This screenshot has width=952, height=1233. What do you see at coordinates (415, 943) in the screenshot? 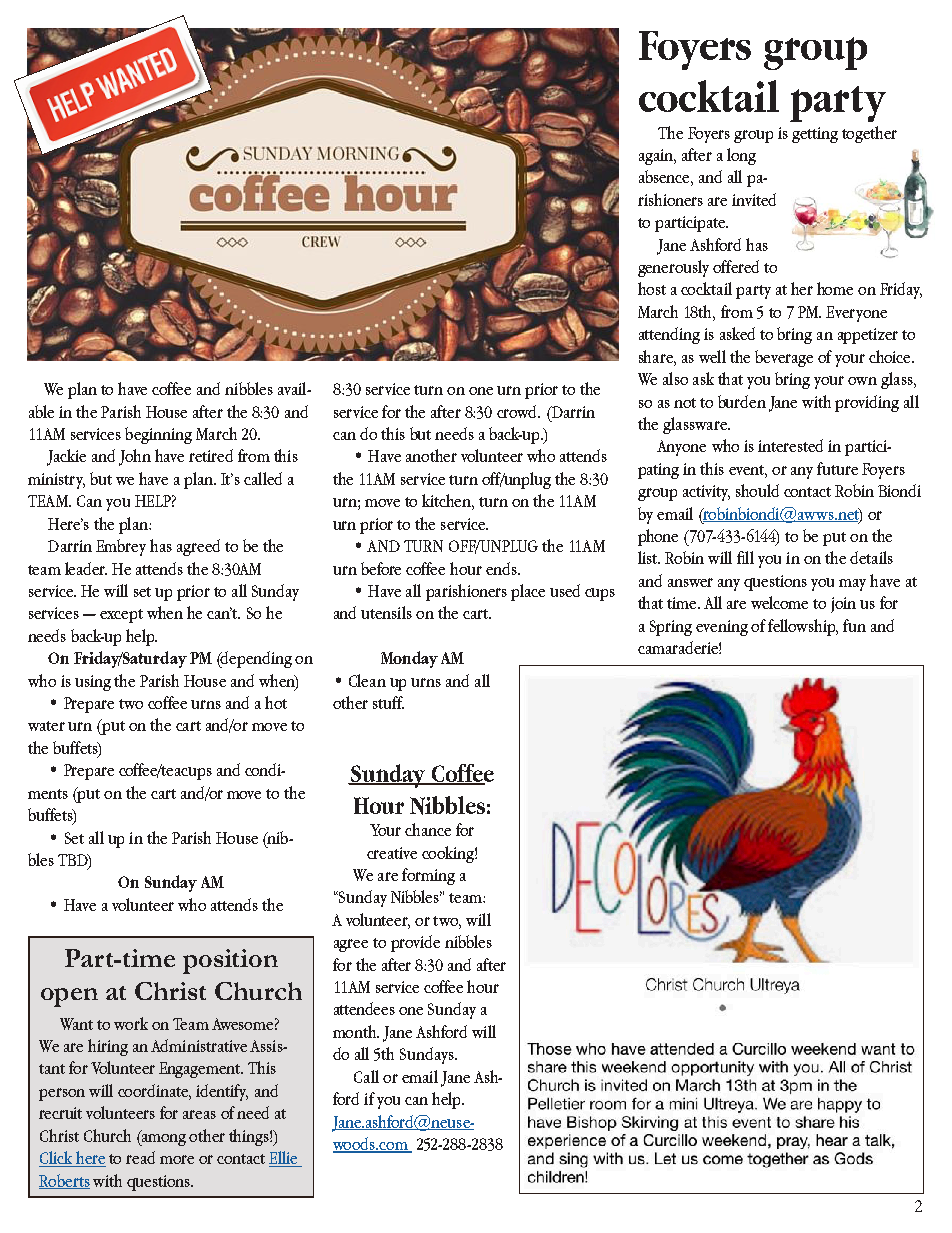
I see `provide` at bounding box center [415, 943].
